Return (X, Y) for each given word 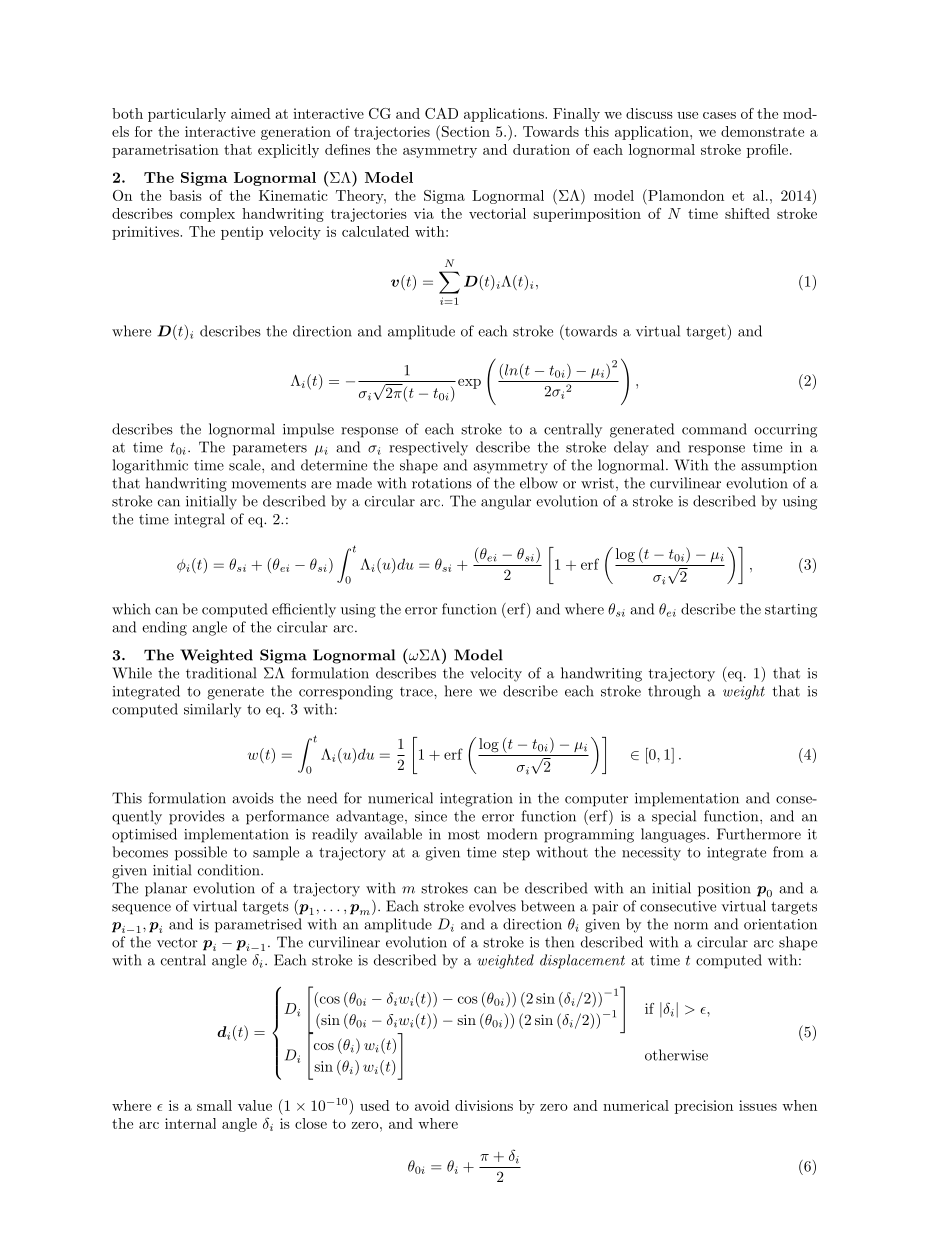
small (214, 1105)
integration (476, 800)
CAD (441, 113)
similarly (212, 710)
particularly (187, 115)
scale (246, 465)
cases (719, 115)
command (714, 429)
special (674, 817)
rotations (442, 483)
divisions (484, 1105)
